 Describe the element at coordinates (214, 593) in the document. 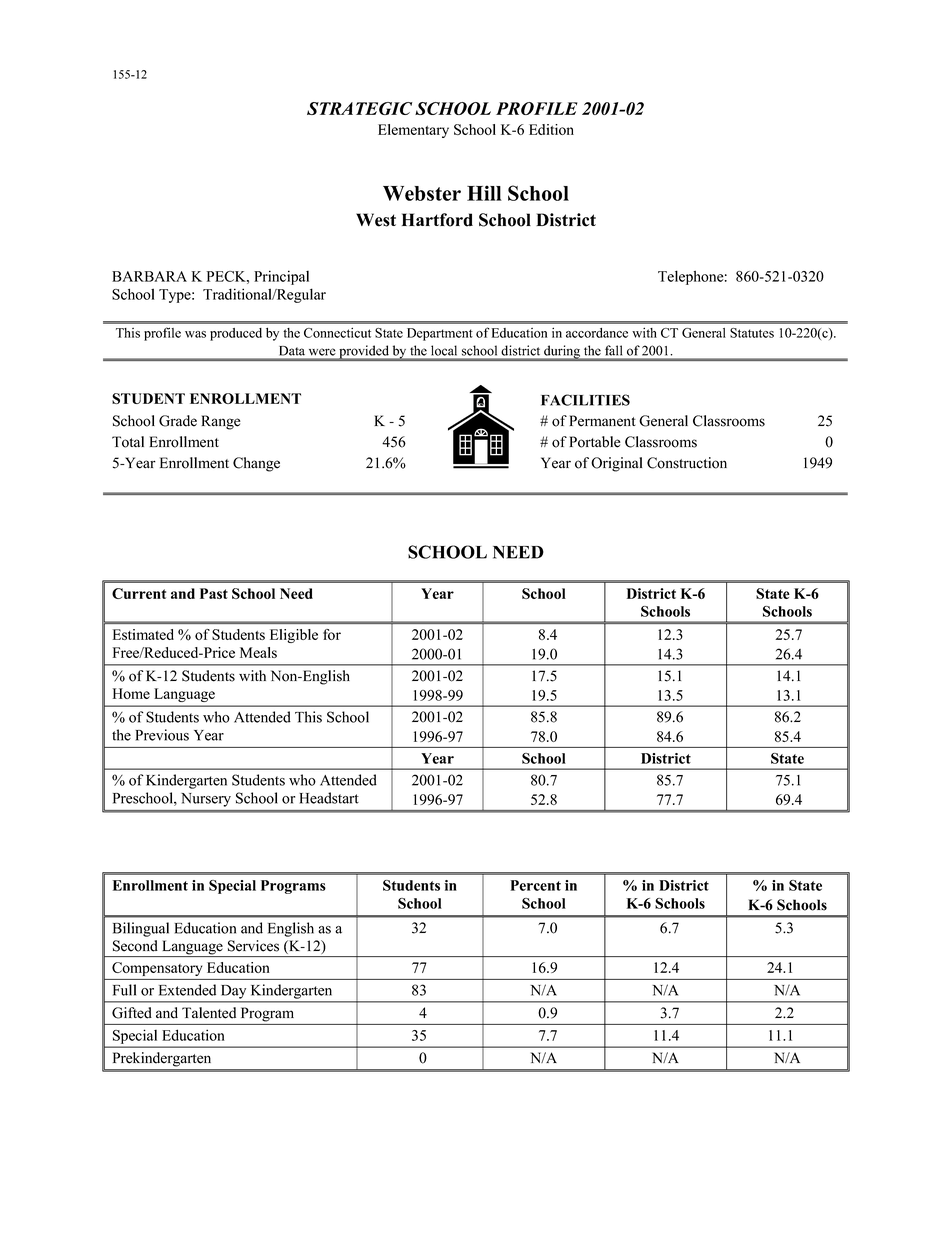

I see `Past` at that location.
